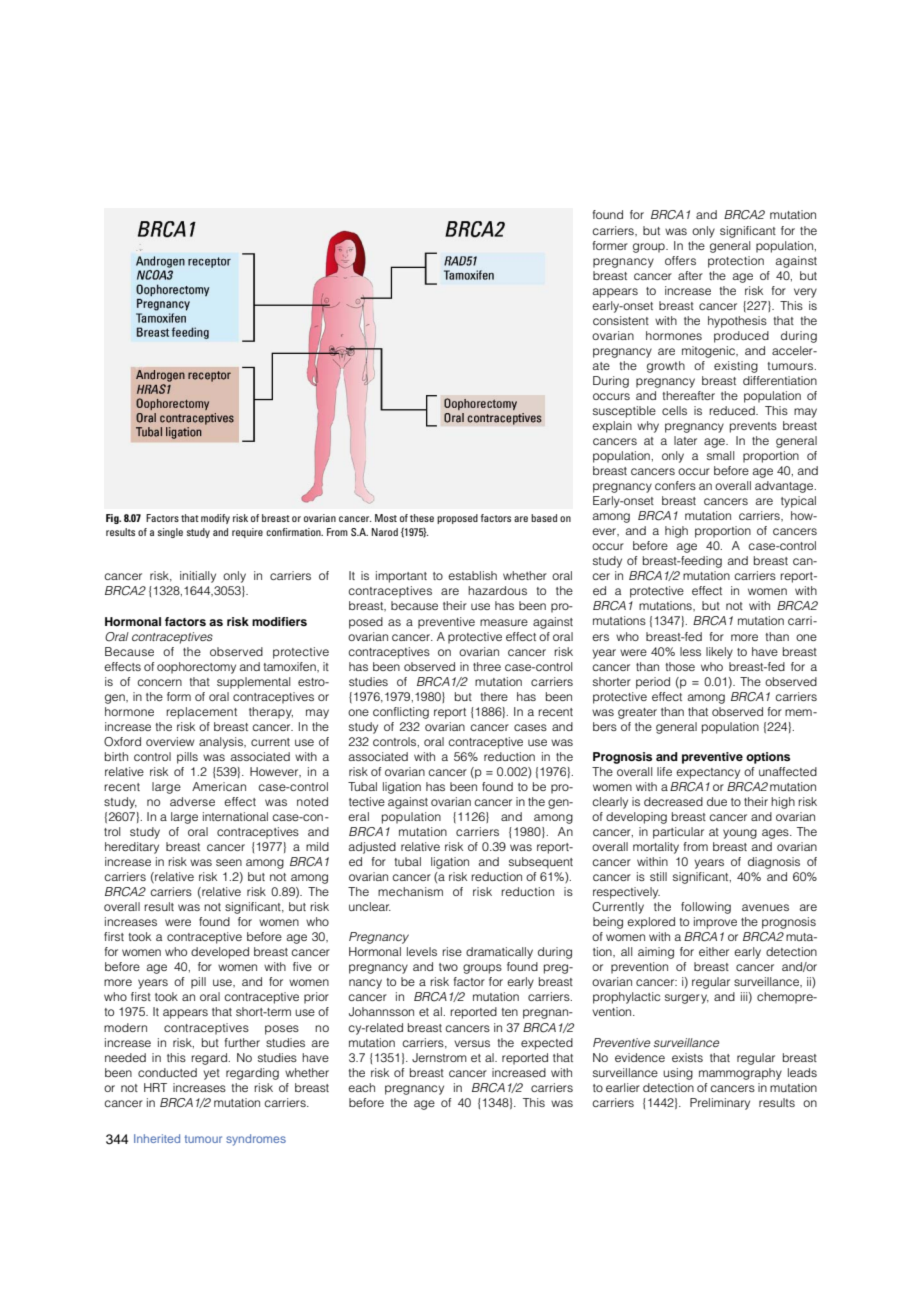 This page has width=924, height=1308. I want to click on consistent, so click(621, 320).
